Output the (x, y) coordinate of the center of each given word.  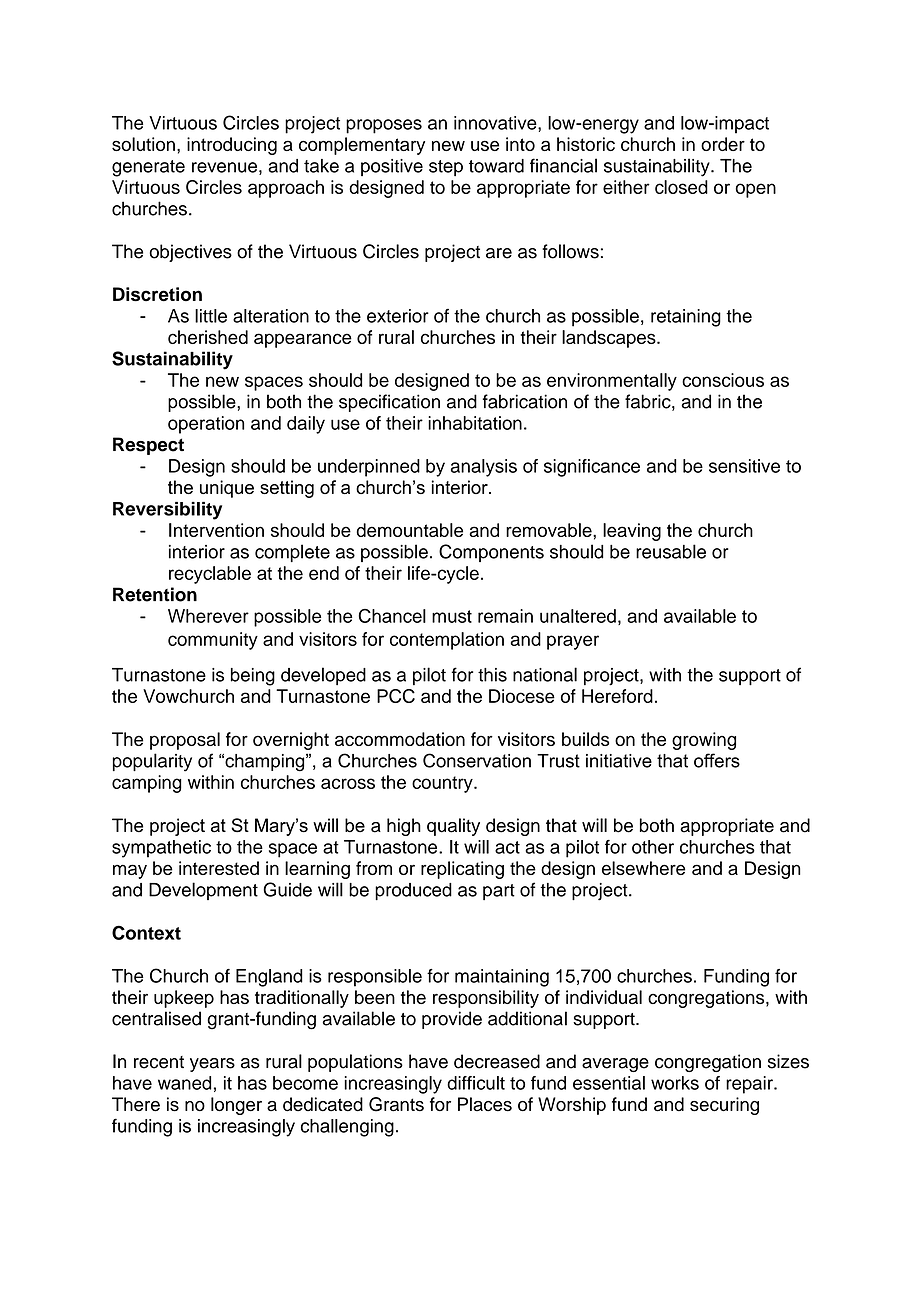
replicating (462, 870)
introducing (232, 146)
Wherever (208, 616)
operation (206, 425)
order (723, 144)
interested (219, 868)
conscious (723, 380)
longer (236, 1106)
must (452, 616)
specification (389, 403)
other (653, 847)
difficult (476, 1083)
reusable (671, 551)
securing (724, 1106)
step (446, 168)
